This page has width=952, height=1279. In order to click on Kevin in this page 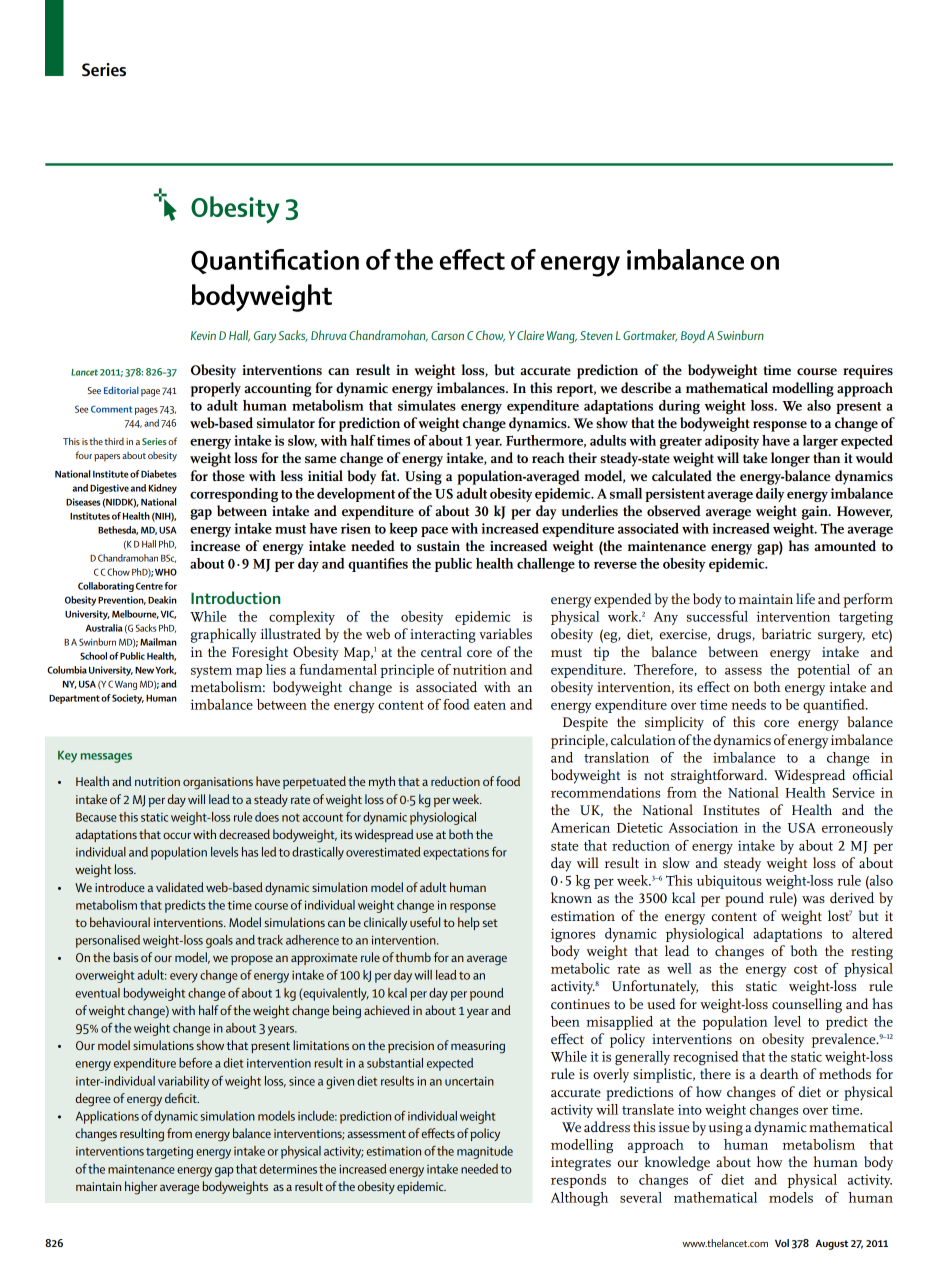, I will do `click(203, 335)`.
